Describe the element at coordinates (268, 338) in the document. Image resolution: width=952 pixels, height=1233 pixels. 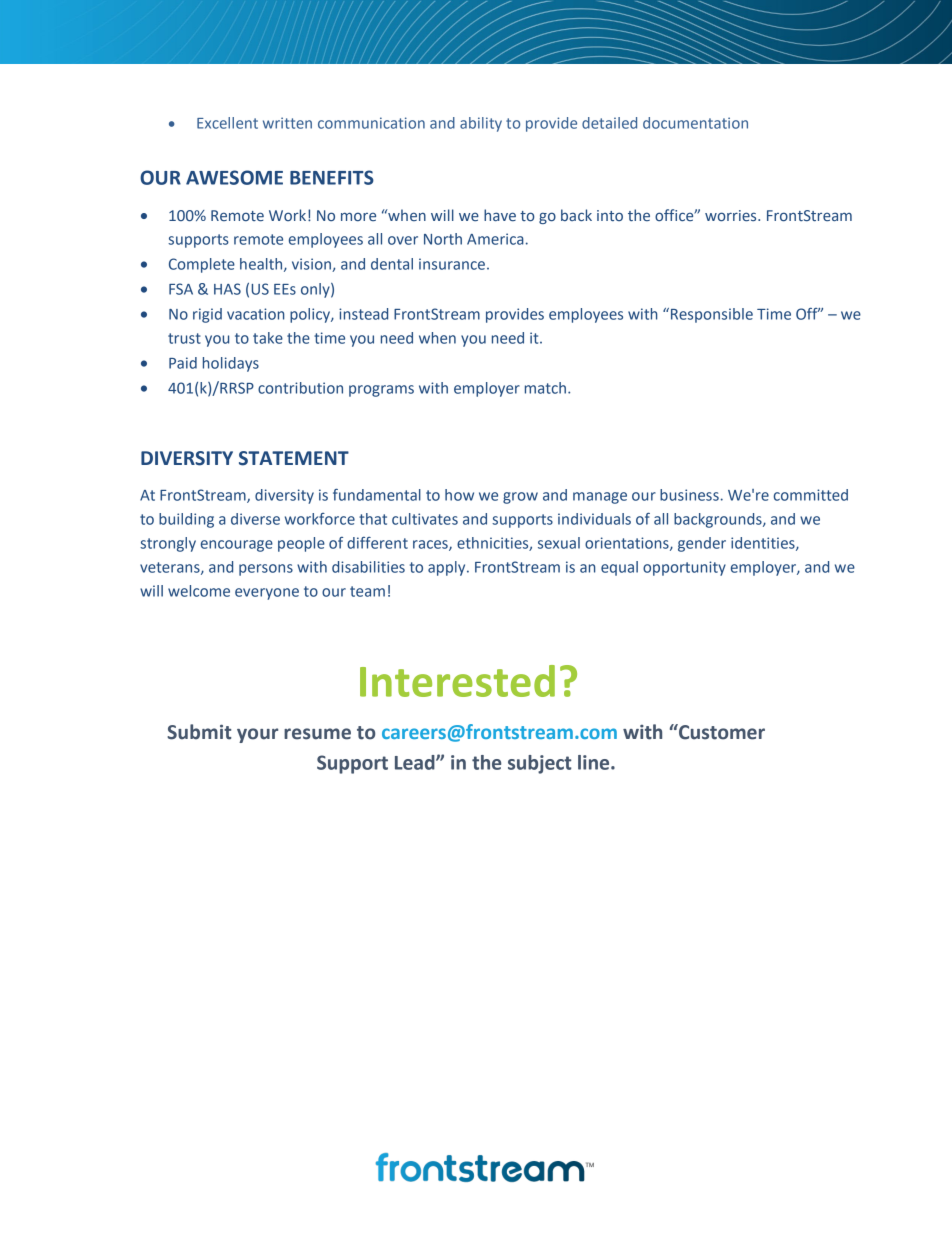
I see `take` at that location.
